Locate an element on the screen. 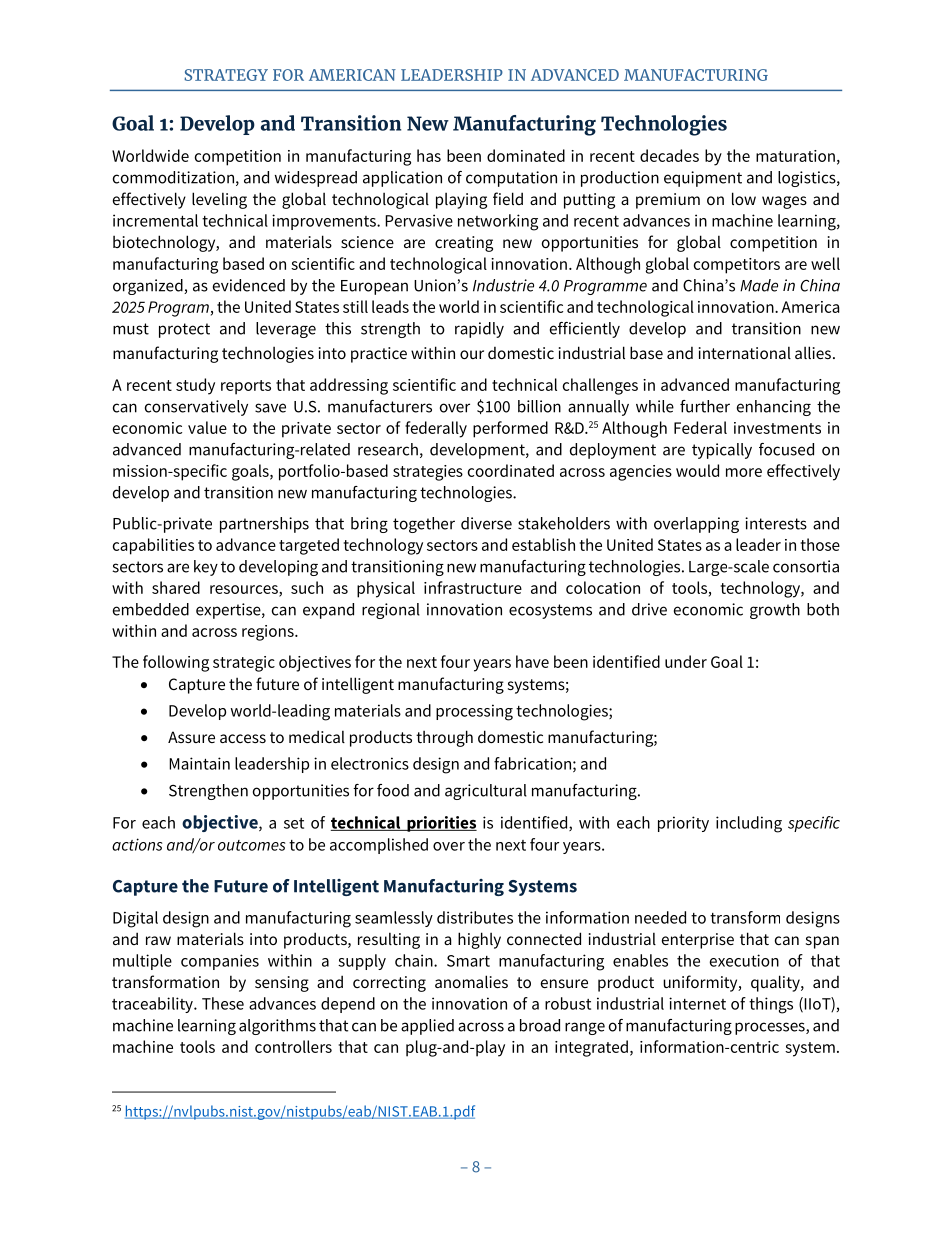 The image size is (952, 1233). STRATEGY is located at coordinates (226, 75).
